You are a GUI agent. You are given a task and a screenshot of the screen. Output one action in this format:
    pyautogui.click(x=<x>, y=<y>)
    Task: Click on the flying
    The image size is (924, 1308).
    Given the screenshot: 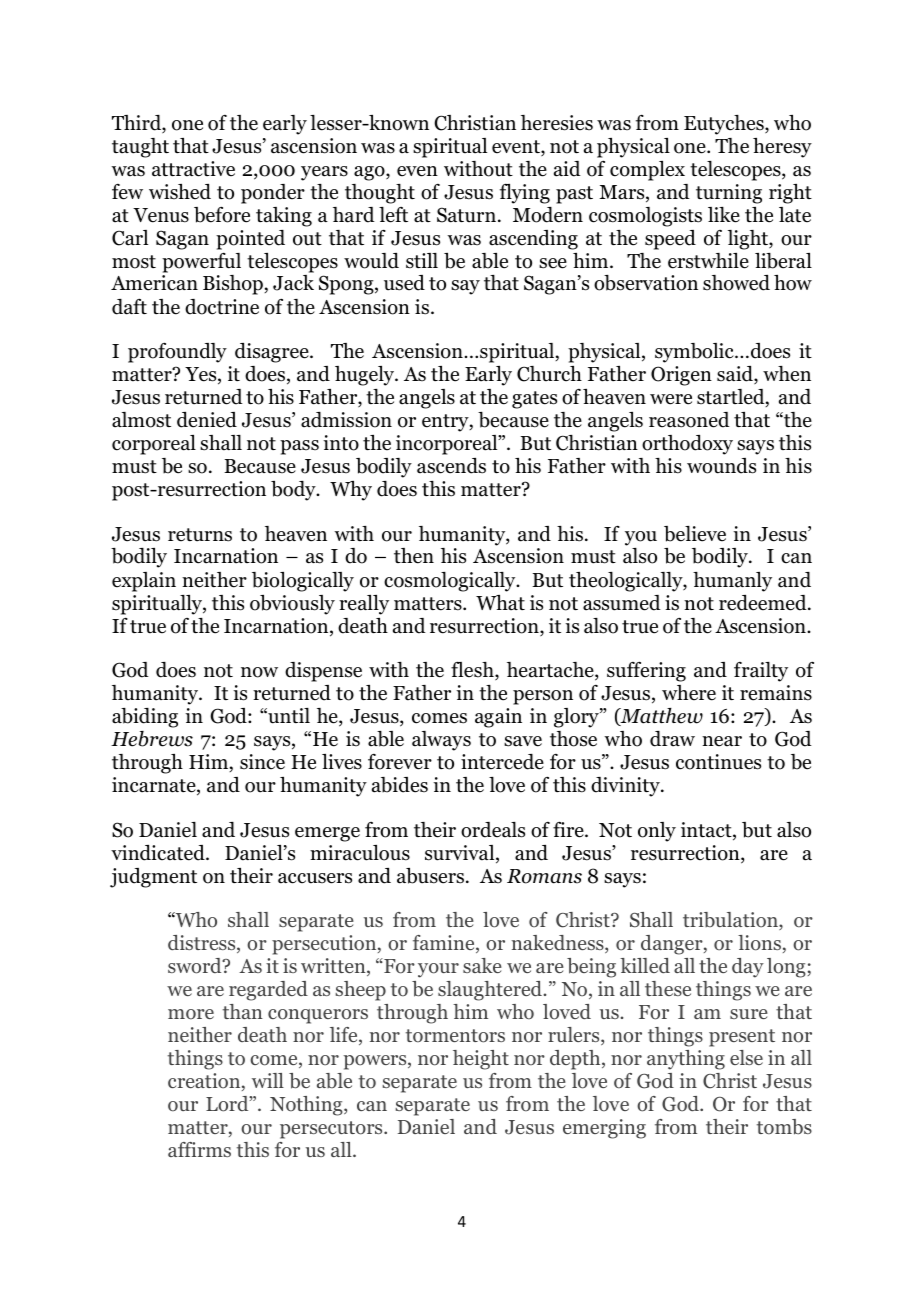 What is the action you would take?
    pyautogui.click(x=525, y=194)
